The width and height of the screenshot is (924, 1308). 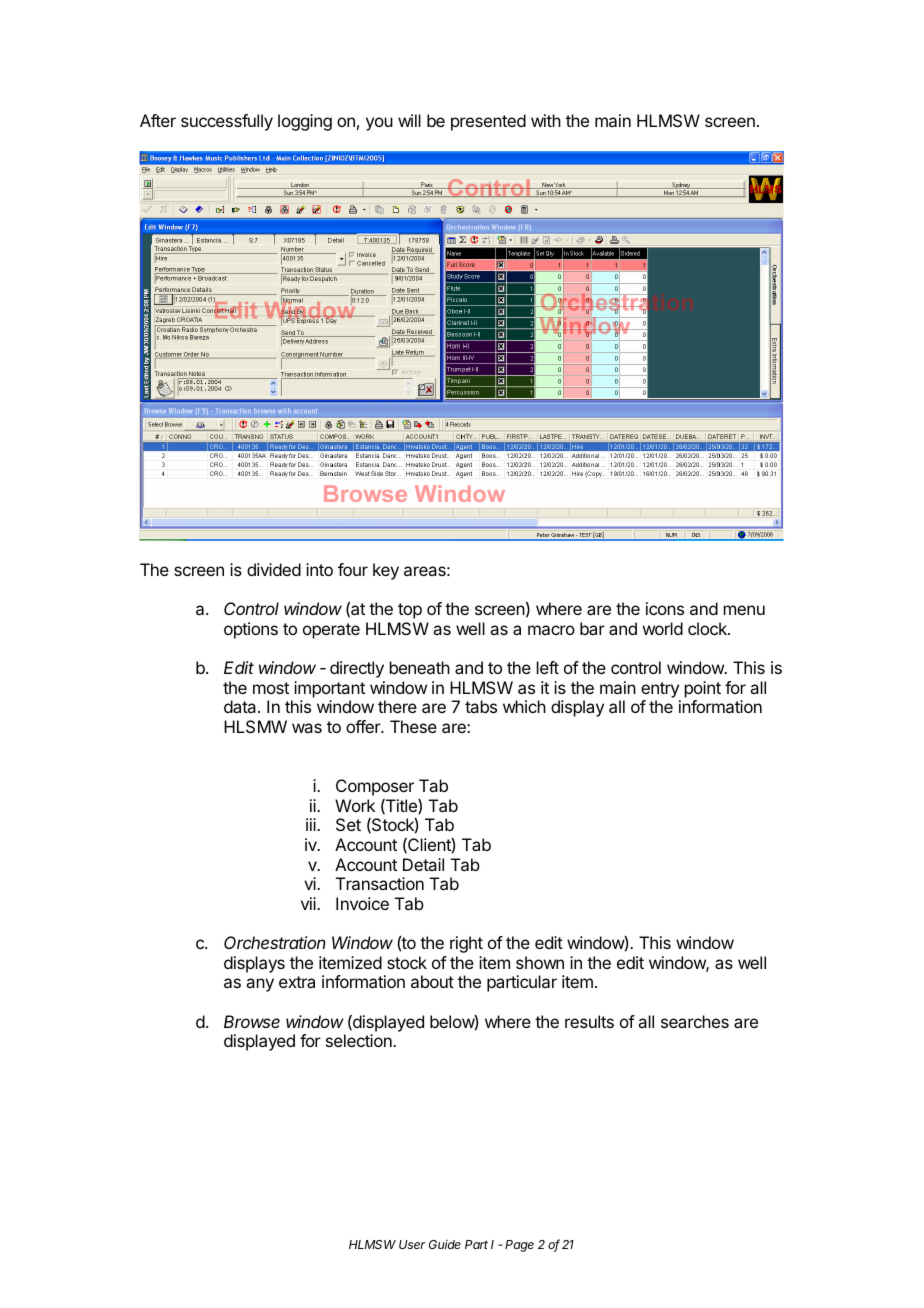 I want to click on with, so click(x=546, y=120).
